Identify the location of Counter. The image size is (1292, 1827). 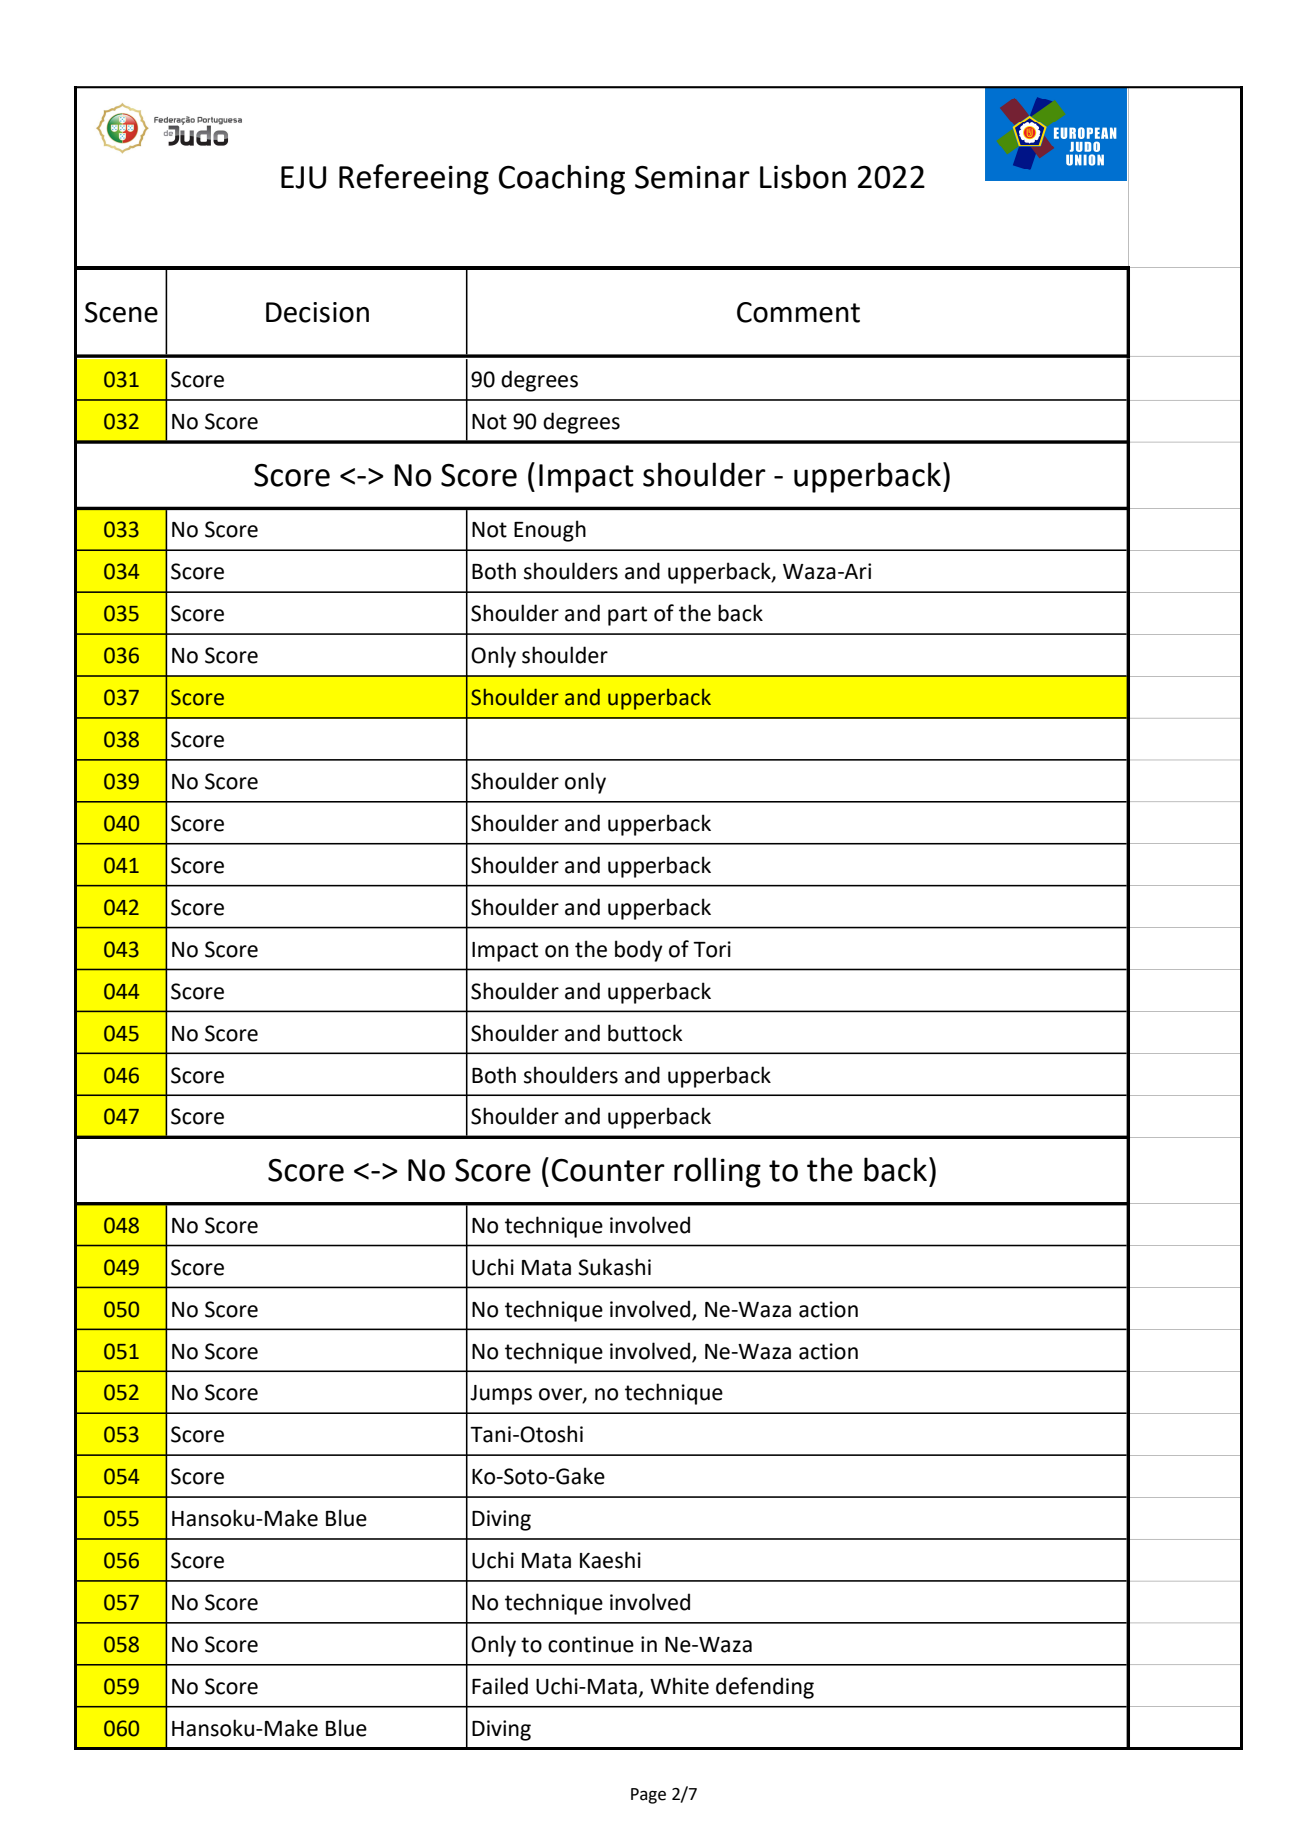
(608, 1170).
